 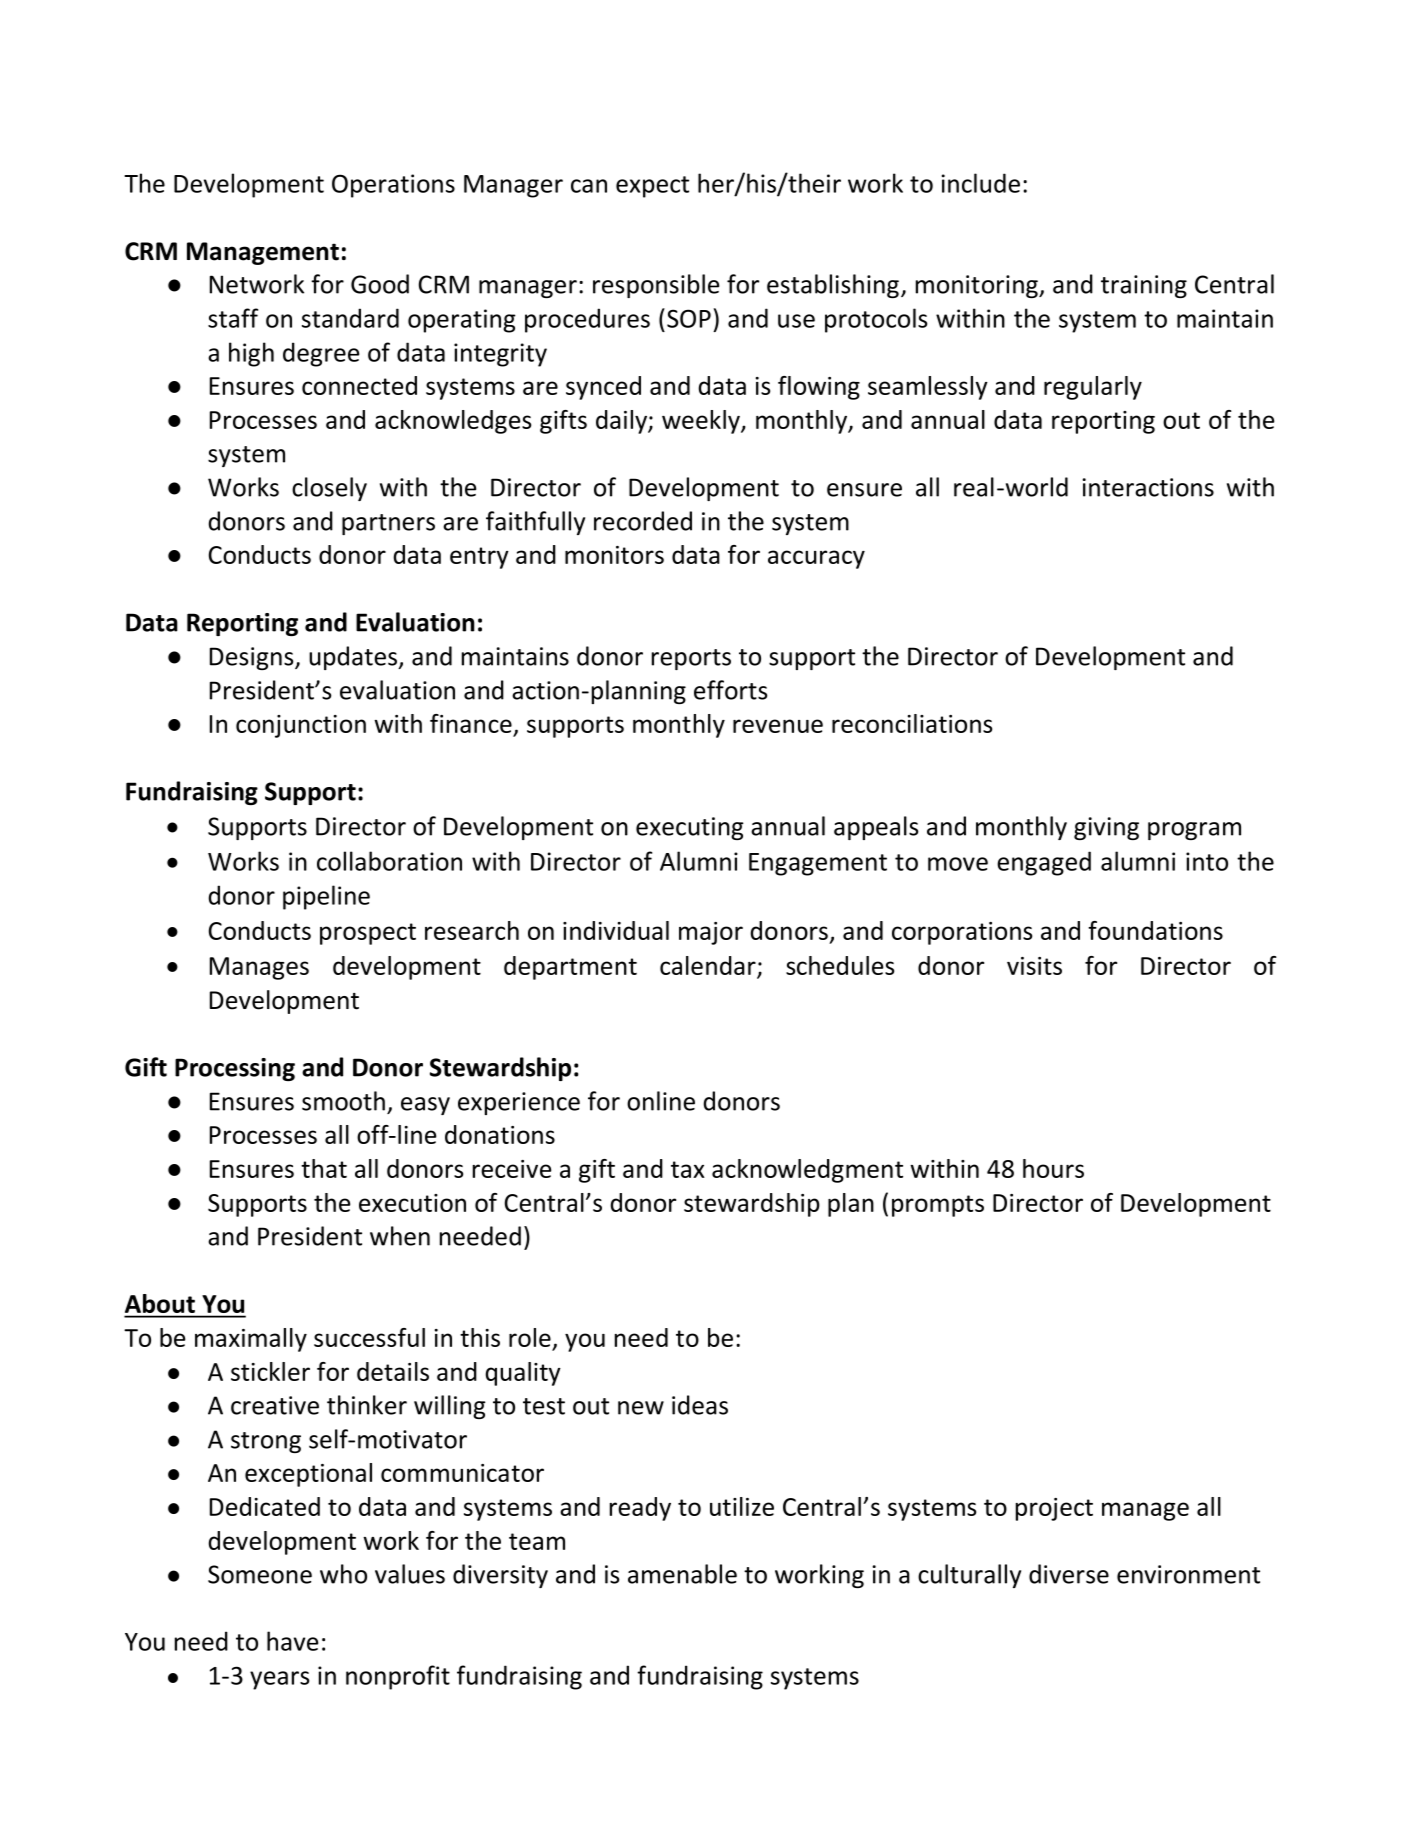 I want to click on hours, so click(x=1053, y=1168).
